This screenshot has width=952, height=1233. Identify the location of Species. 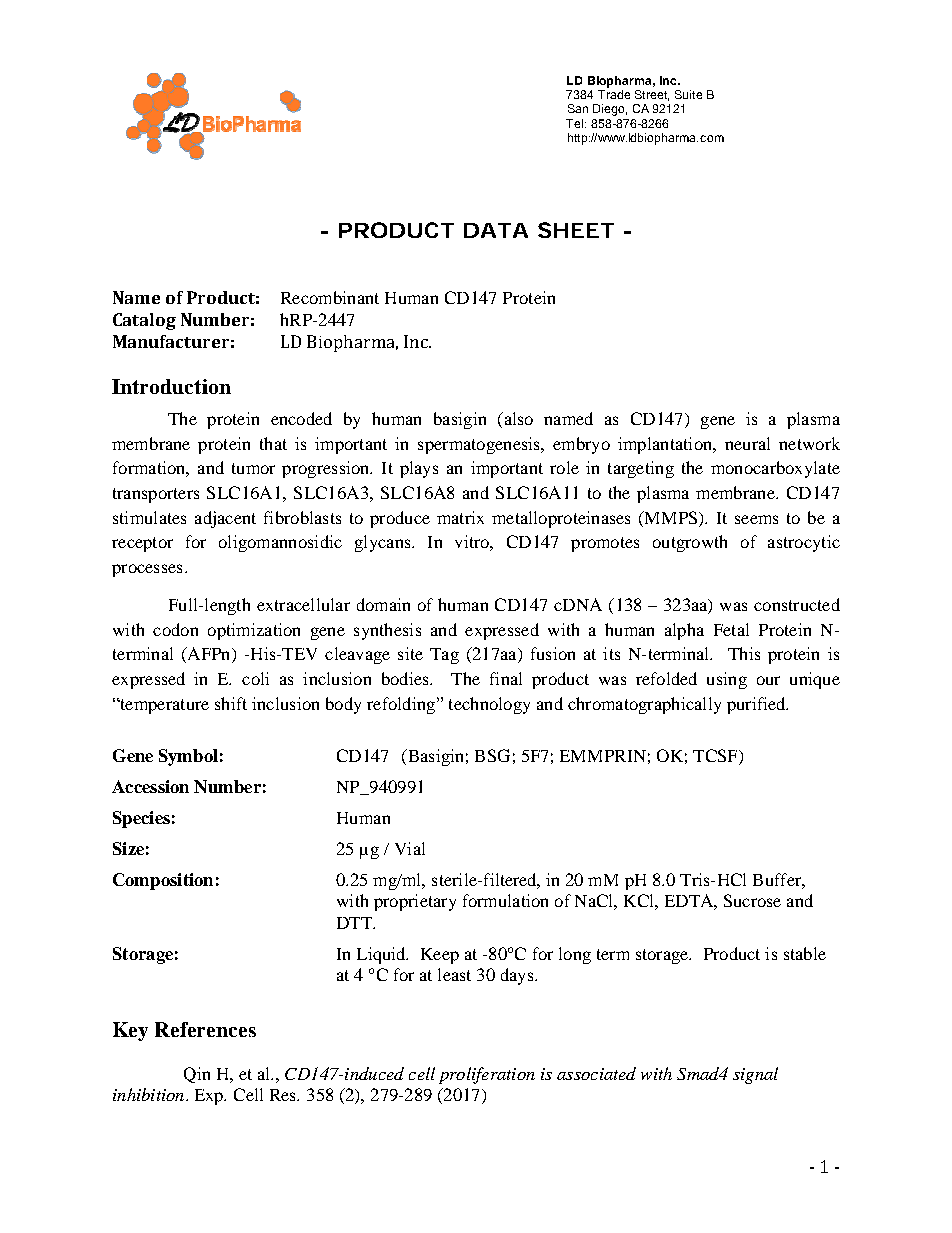
(141, 819).
